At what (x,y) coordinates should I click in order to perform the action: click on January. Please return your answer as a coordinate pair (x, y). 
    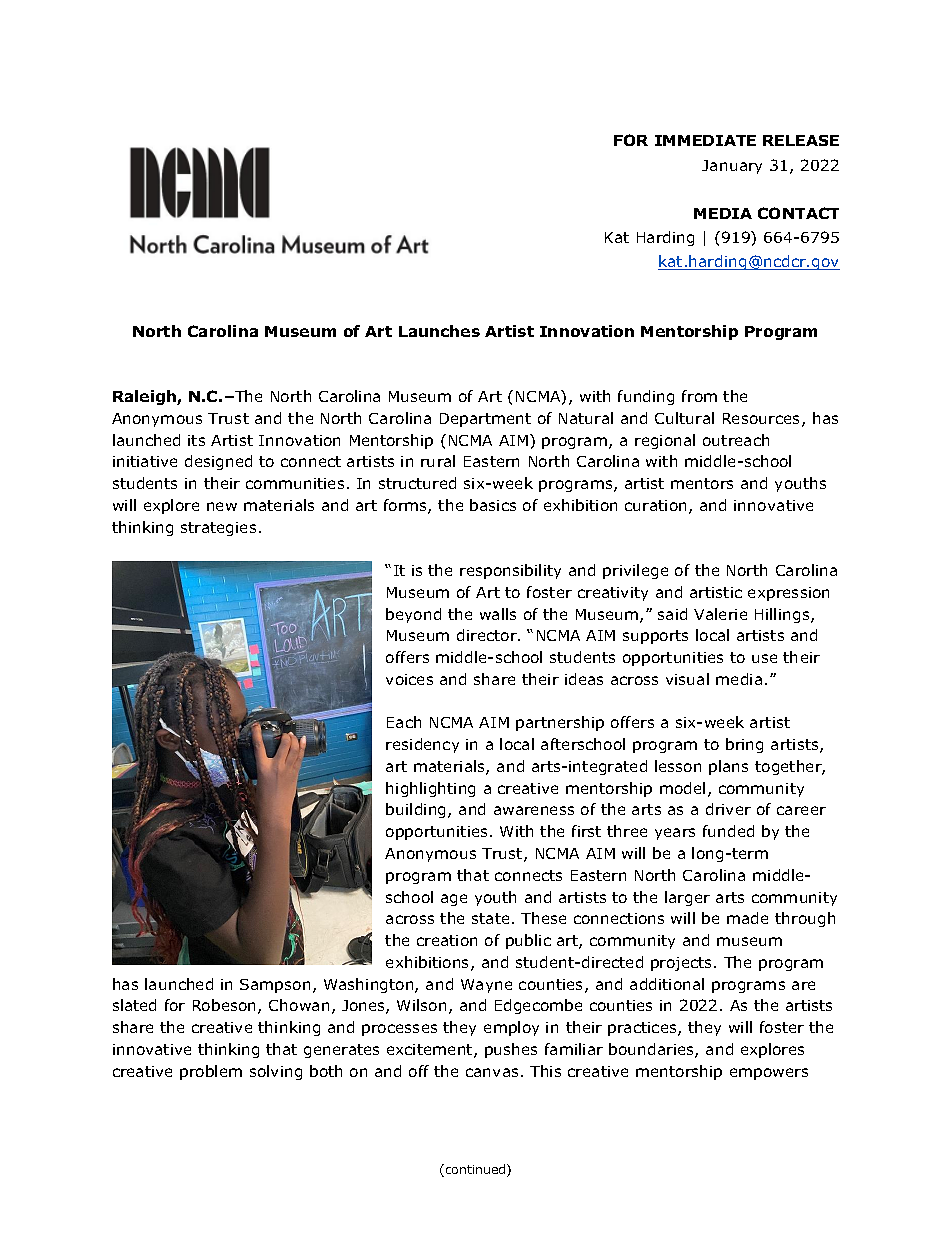
    Looking at the image, I should click on (732, 167).
